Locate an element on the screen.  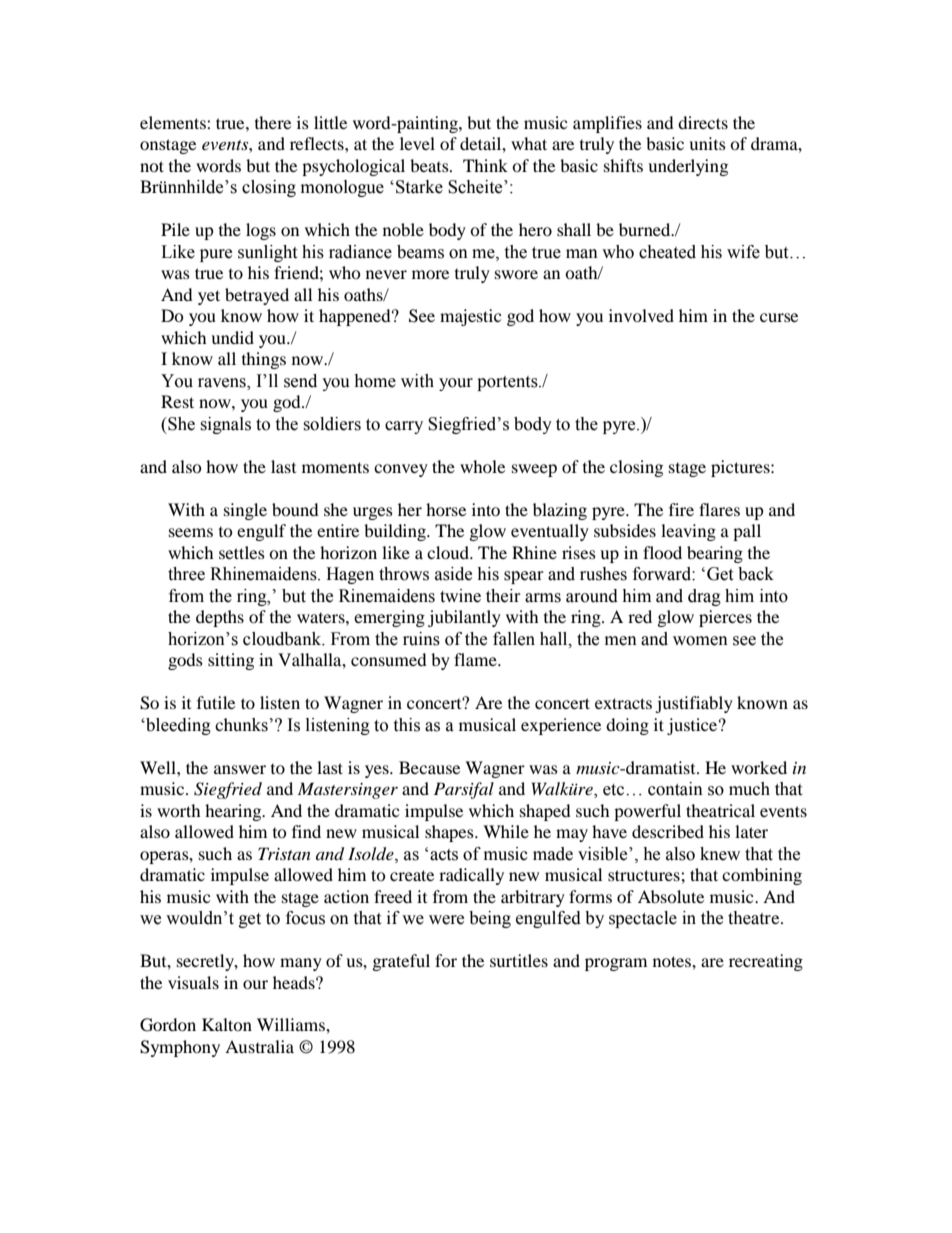
flares is located at coordinates (719, 509).
